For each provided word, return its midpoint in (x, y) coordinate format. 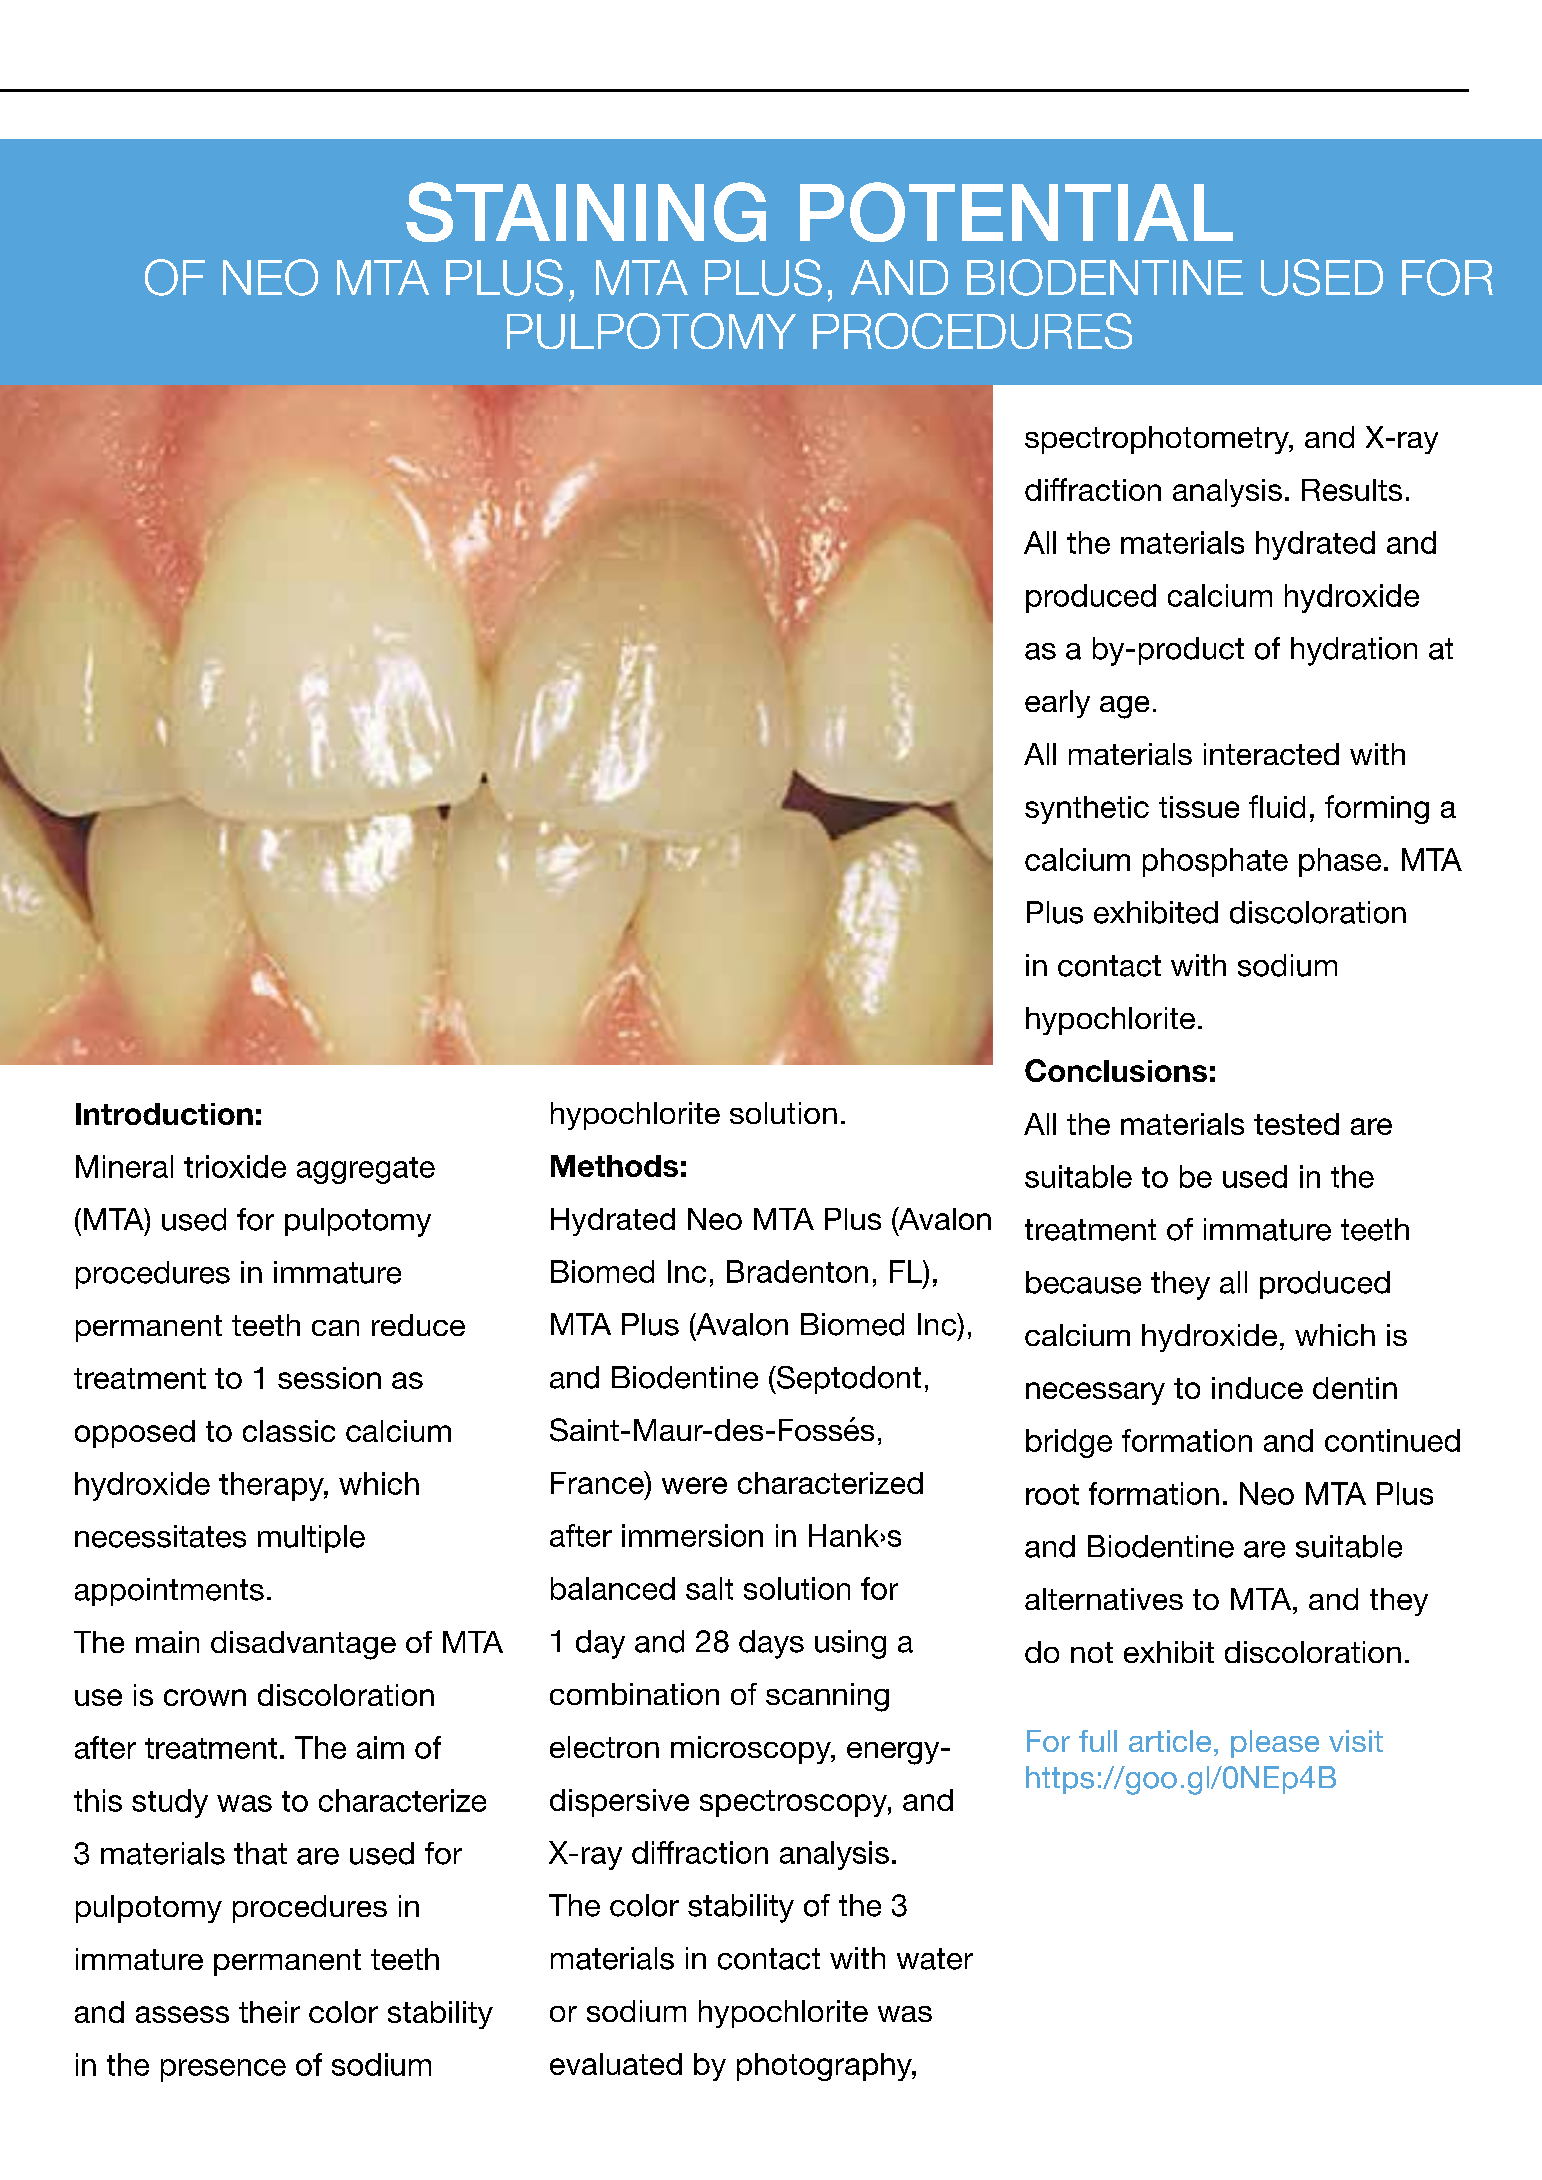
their (269, 2012)
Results (1352, 490)
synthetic (1087, 810)
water (935, 1959)
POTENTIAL (1016, 212)
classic (289, 1431)
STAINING (586, 212)
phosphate (1215, 862)
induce (1257, 1388)
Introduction (164, 1114)
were (694, 1485)
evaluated (616, 2064)
